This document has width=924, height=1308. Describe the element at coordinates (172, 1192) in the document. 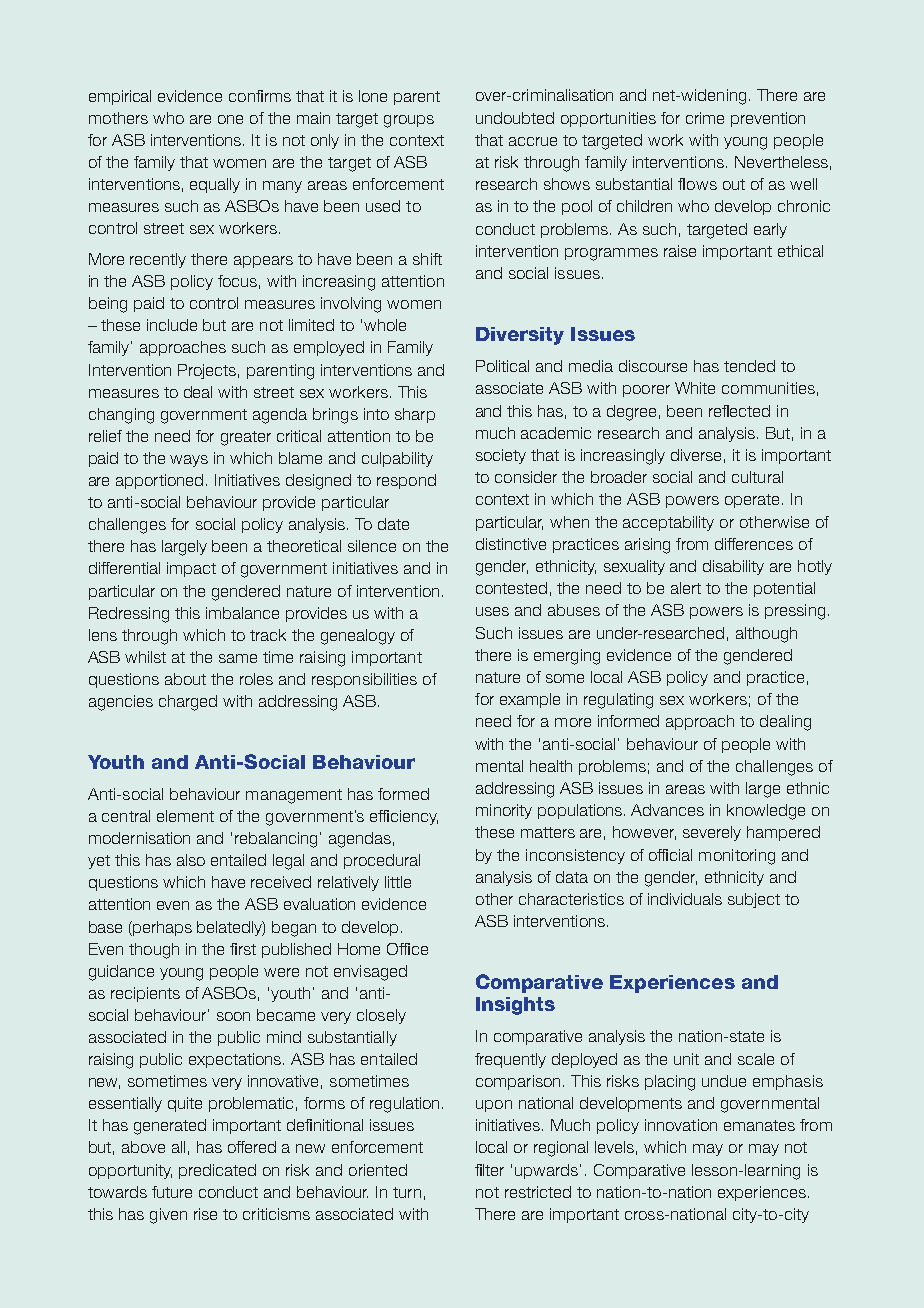

I see `future` at that location.
